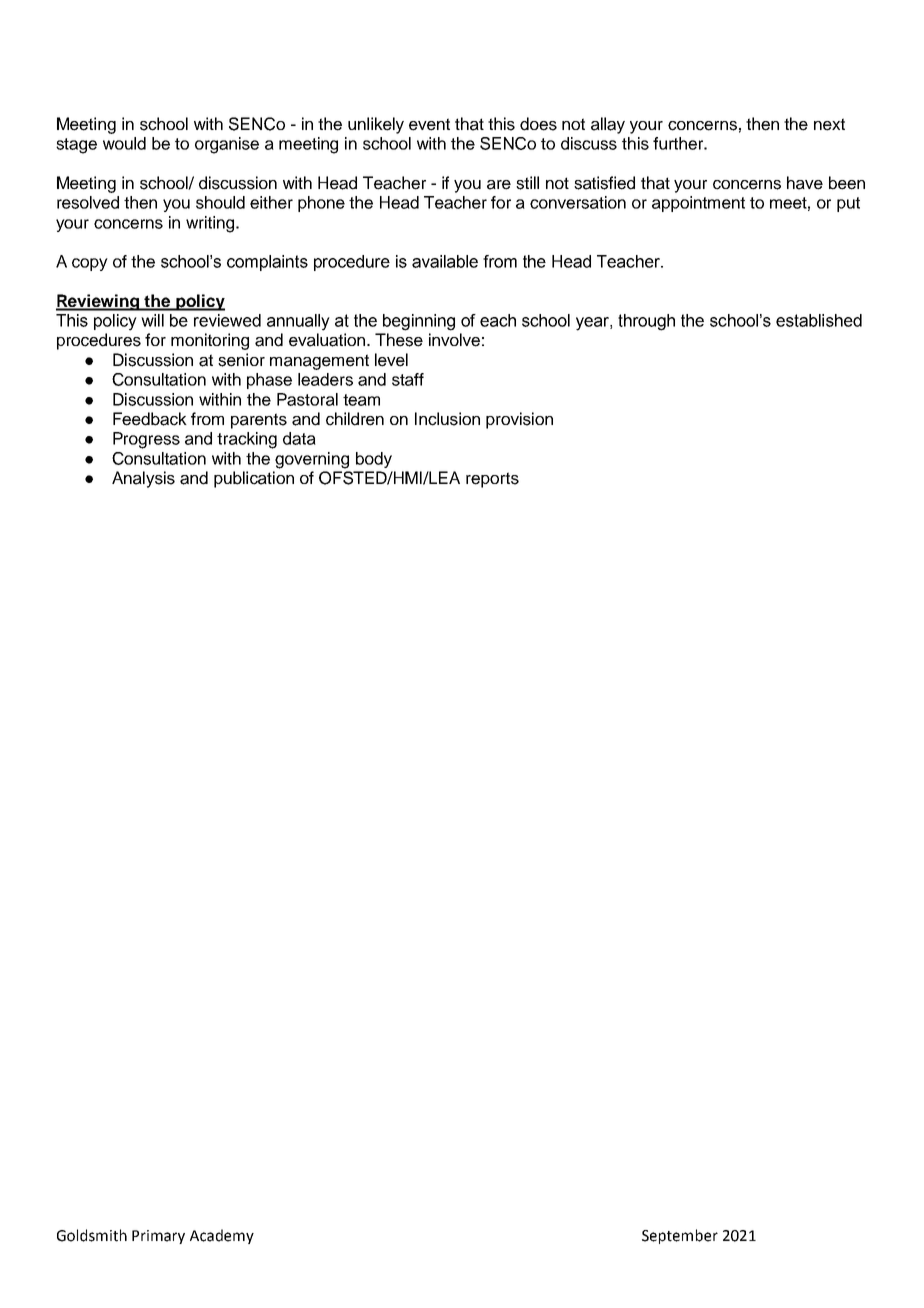 The height and width of the screenshot is (1308, 924). I want to click on Goldsmith, so click(92, 1235).
